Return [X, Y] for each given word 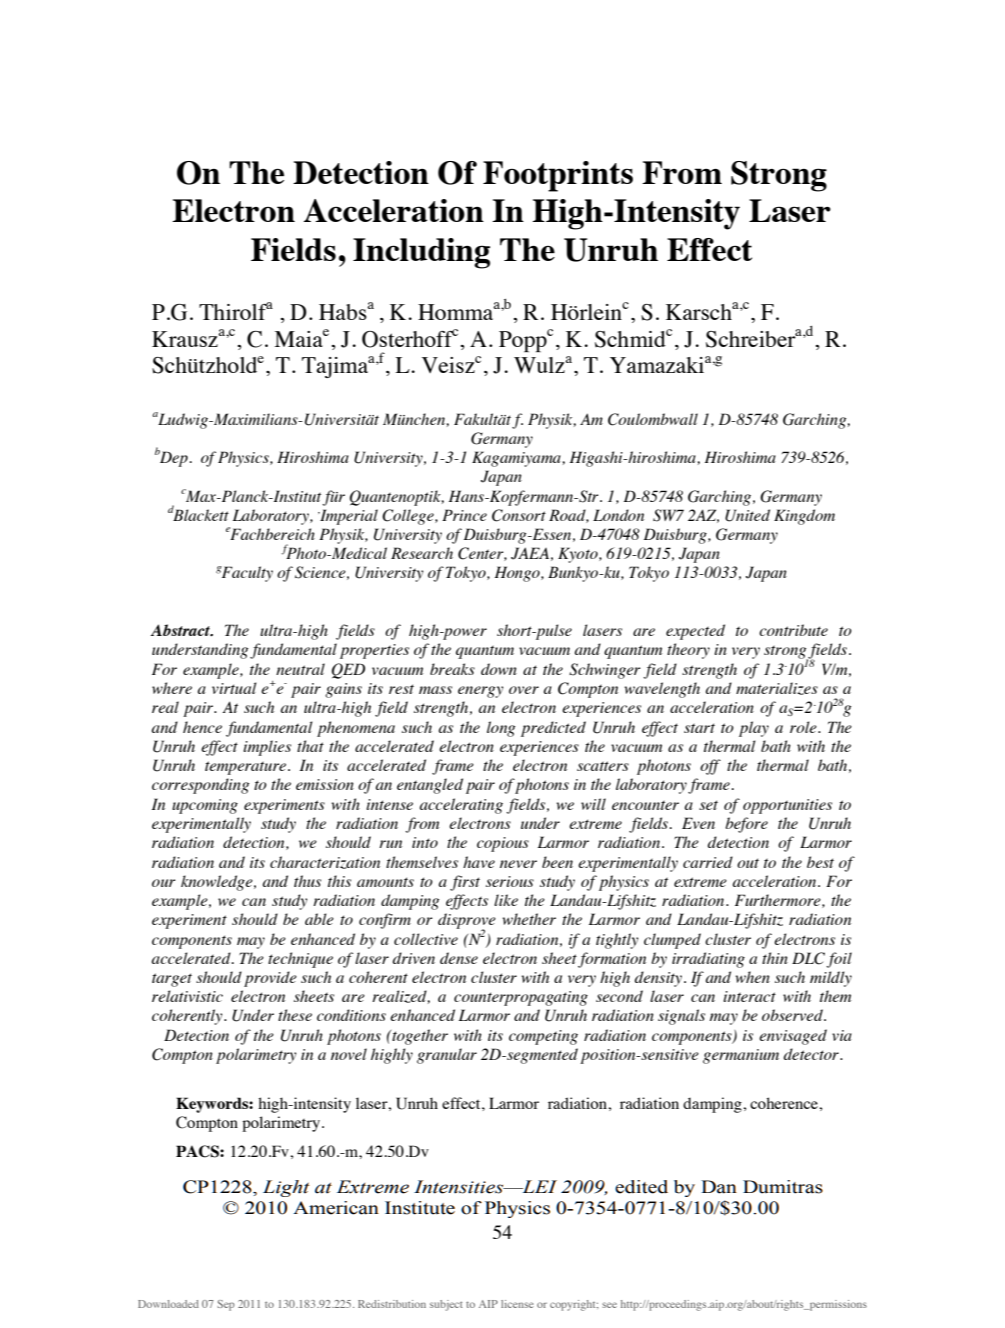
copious [503, 844]
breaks [452, 669]
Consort [519, 515]
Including [421, 253]
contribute [793, 630]
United [747, 515]
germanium [741, 1056]
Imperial [348, 517]
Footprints [558, 176]
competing [543, 1037]
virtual [234, 688]
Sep [225, 1305]
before [746, 825]
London [618, 515]
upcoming [205, 806]
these [295, 1015]
